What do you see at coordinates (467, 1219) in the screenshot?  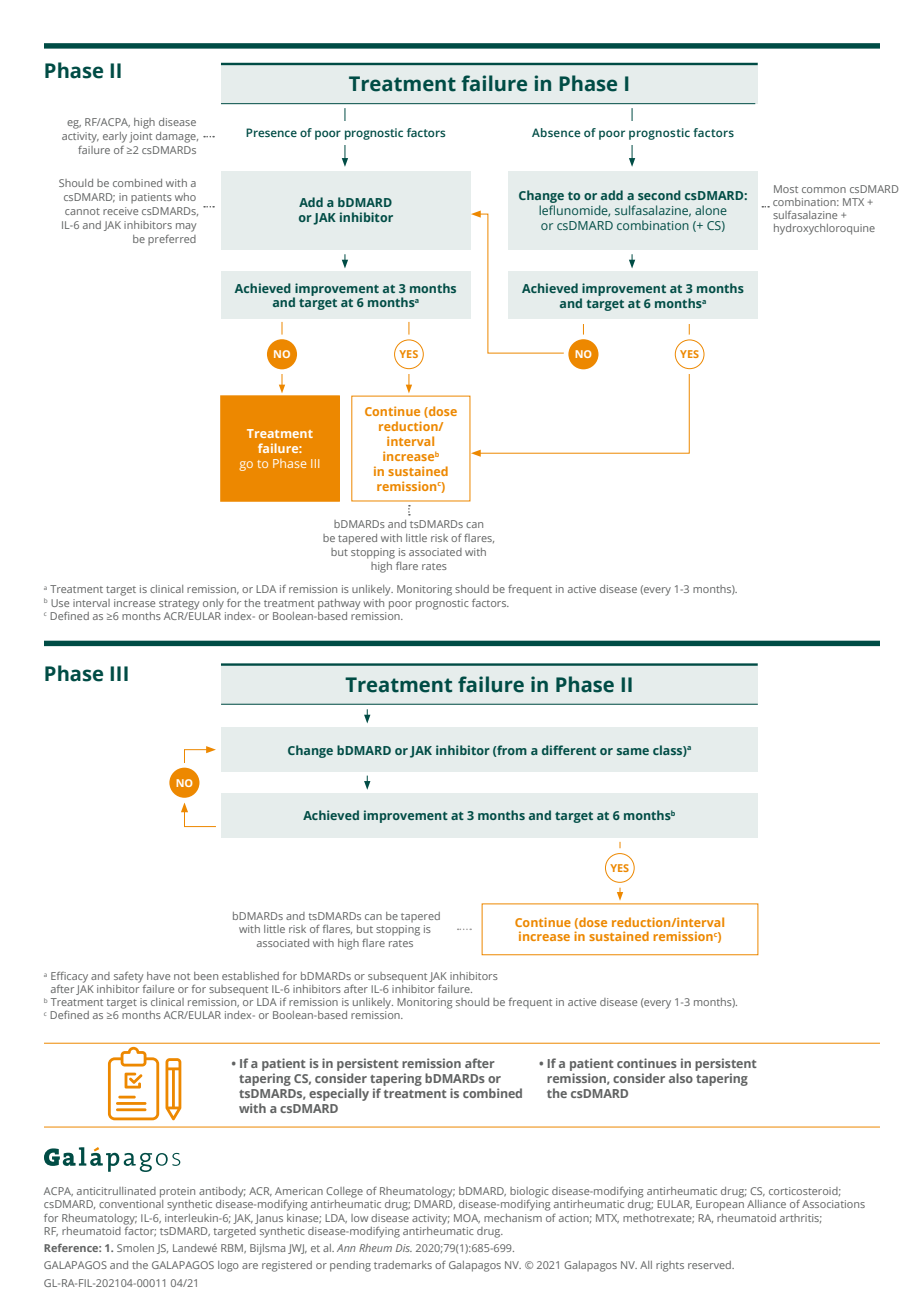 I see `MOA` at bounding box center [467, 1219].
